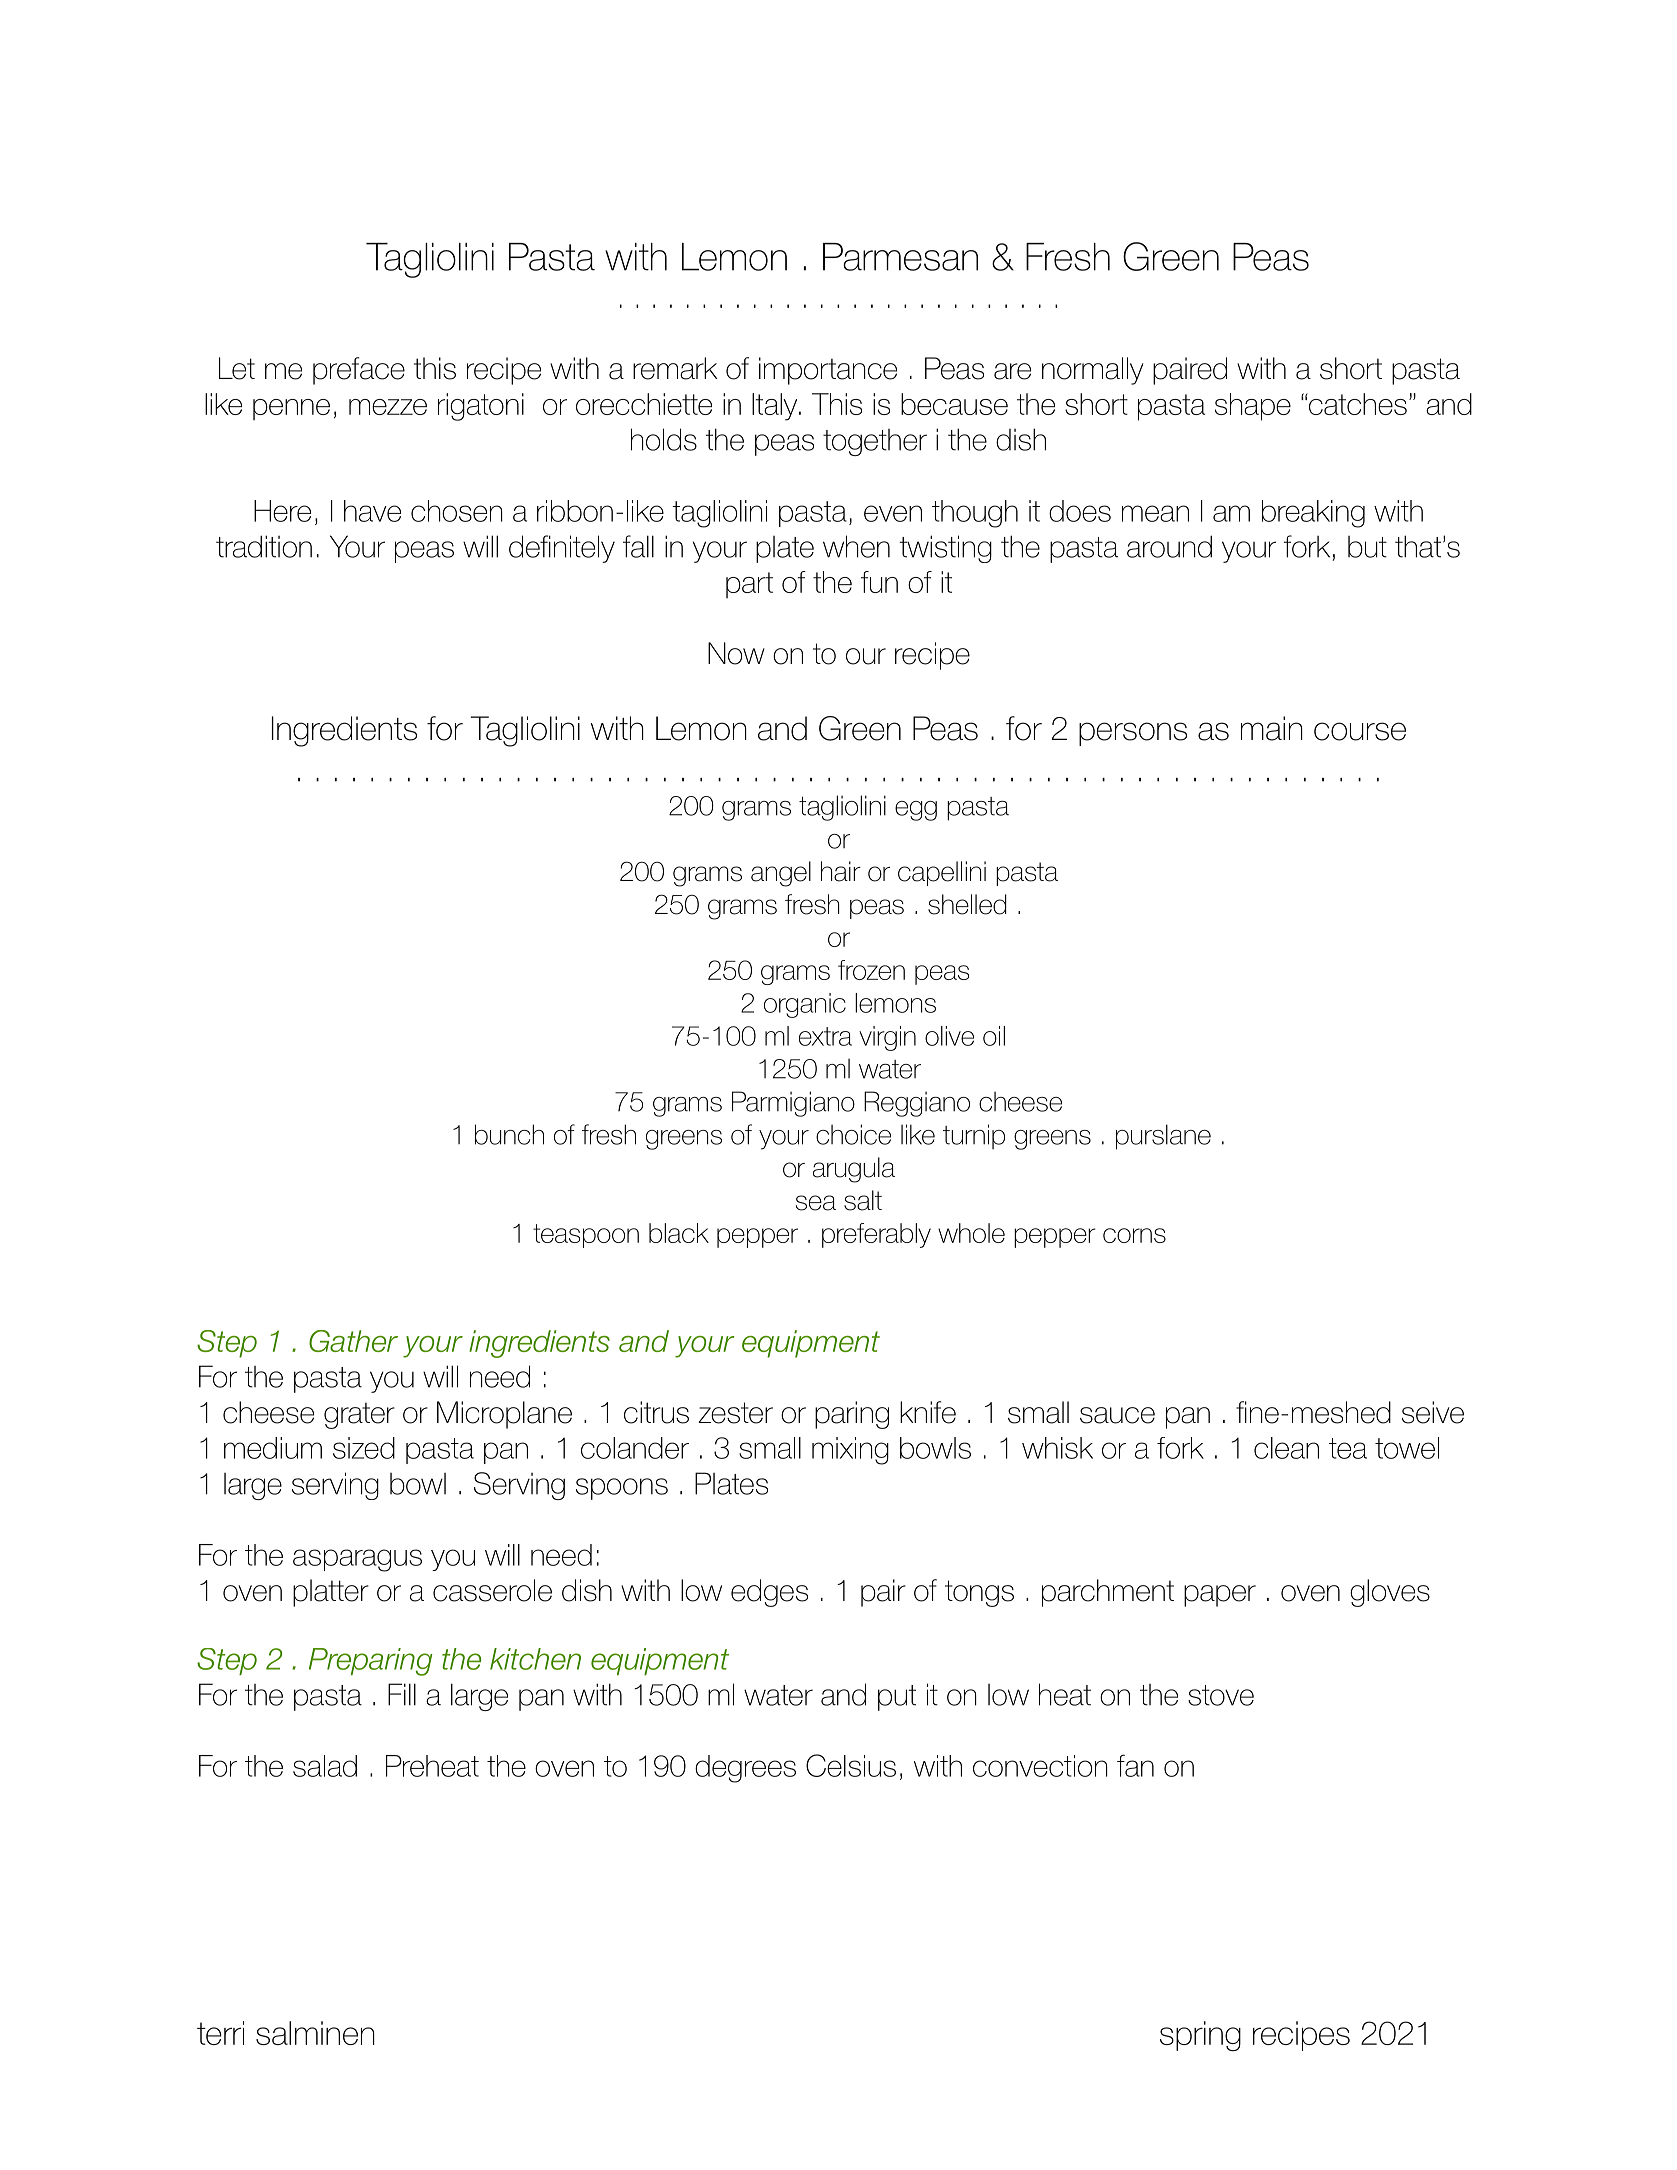  What do you see at coordinates (1253, 407) in the screenshot?
I see `shape` at bounding box center [1253, 407].
